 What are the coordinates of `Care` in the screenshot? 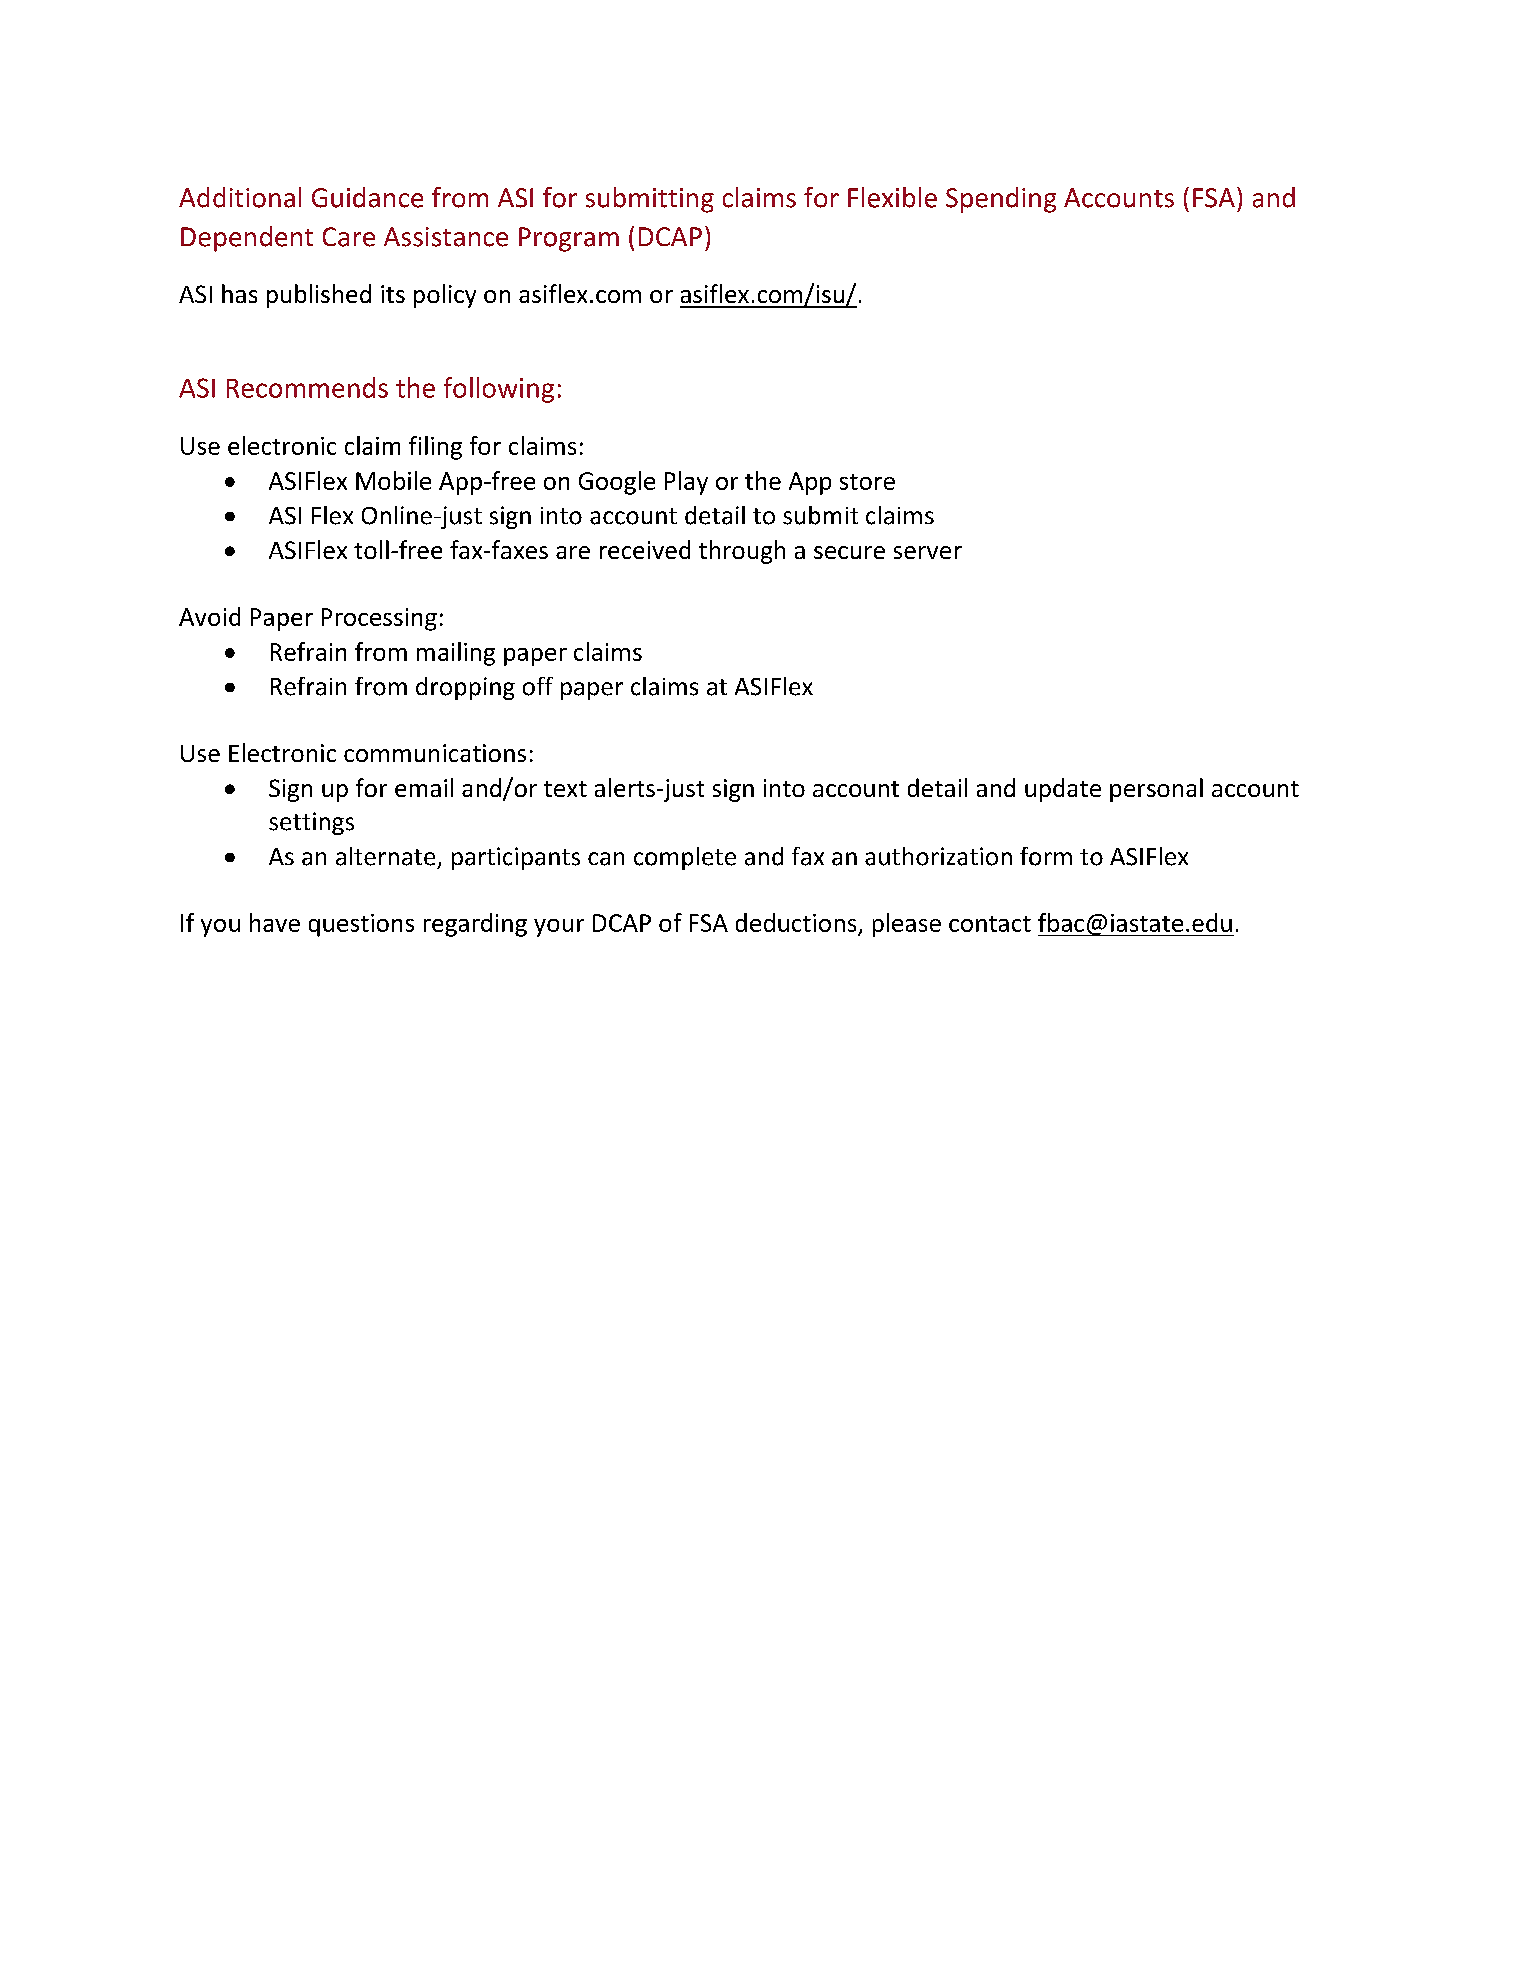 It's located at (349, 237).
